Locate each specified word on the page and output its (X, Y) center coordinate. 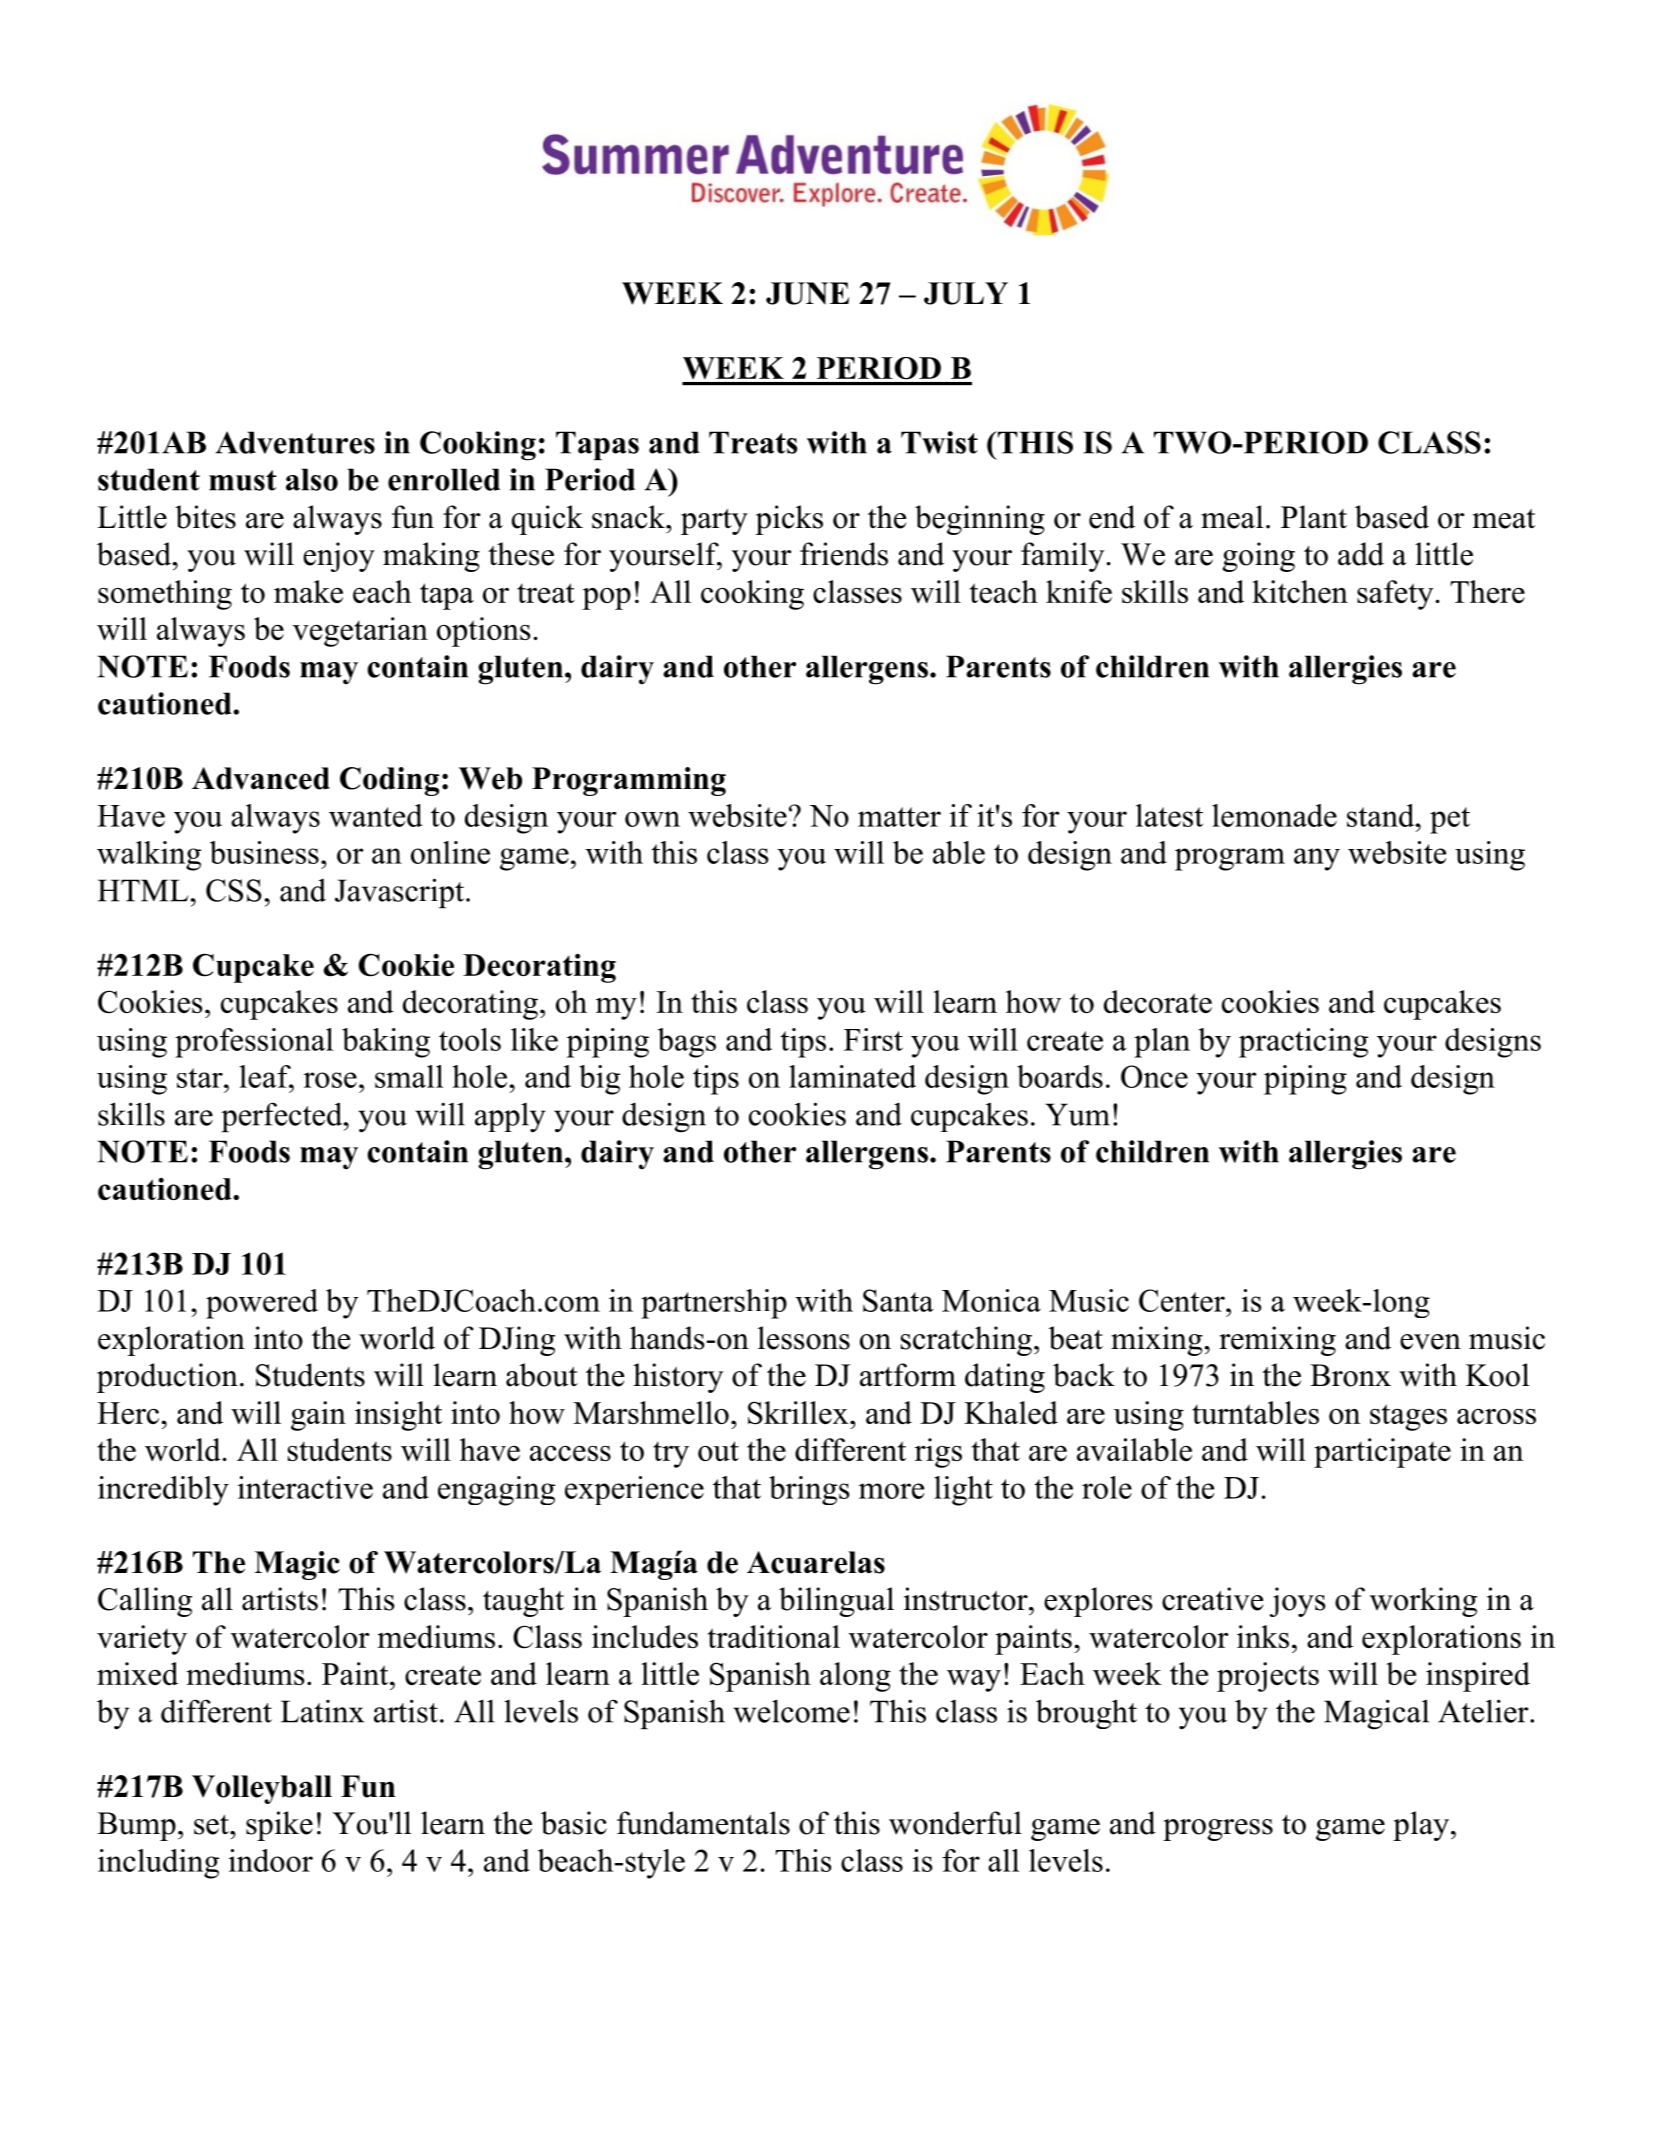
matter (899, 817)
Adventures (295, 442)
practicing (1303, 1043)
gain (318, 1416)
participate (1382, 1453)
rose (330, 1080)
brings (809, 1490)
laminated (852, 1076)
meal (1232, 517)
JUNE (807, 293)
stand (1382, 815)
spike (279, 1826)
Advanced (261, 778)
